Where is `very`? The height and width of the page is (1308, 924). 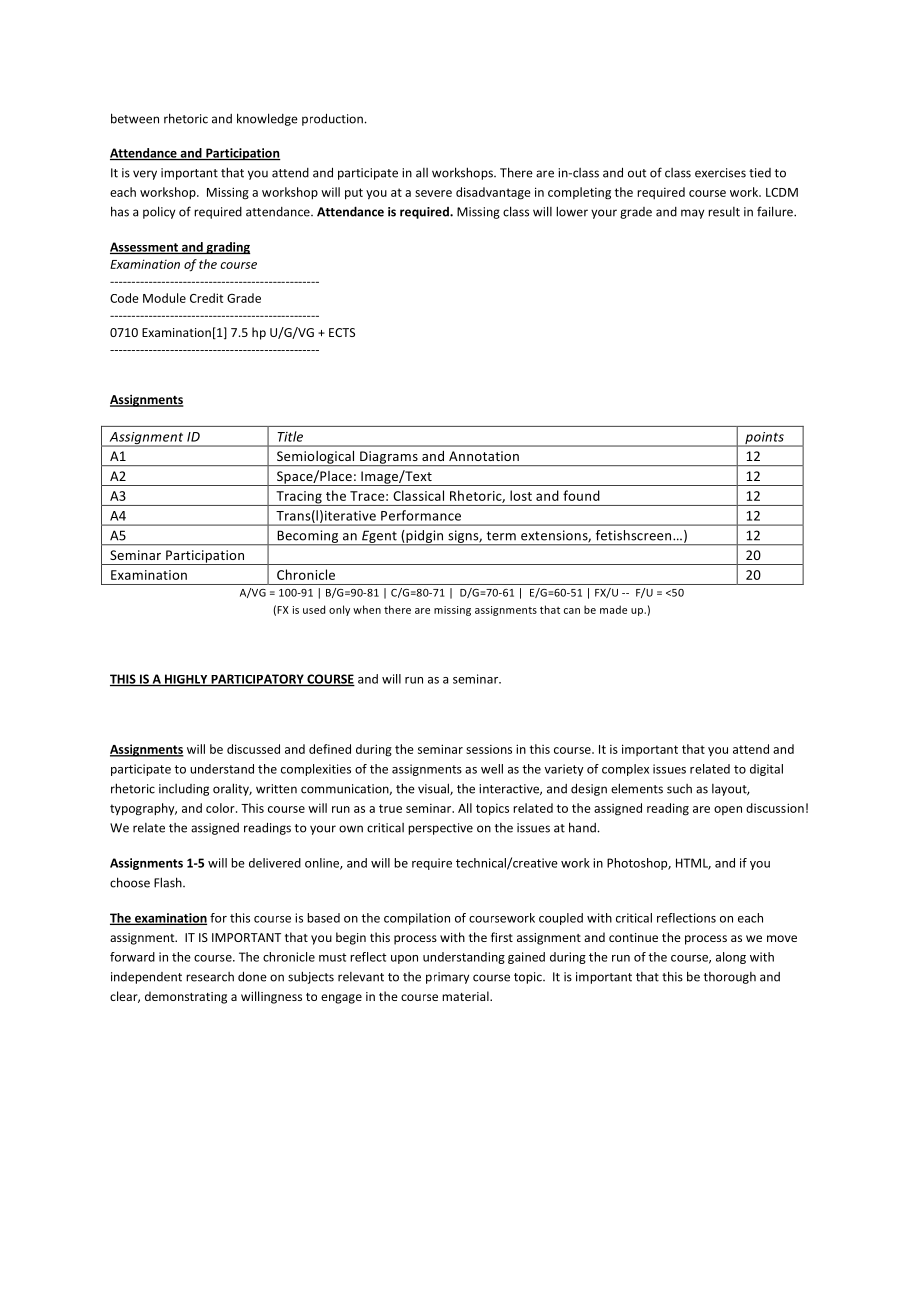
very is located at coordinates (145, 175).
